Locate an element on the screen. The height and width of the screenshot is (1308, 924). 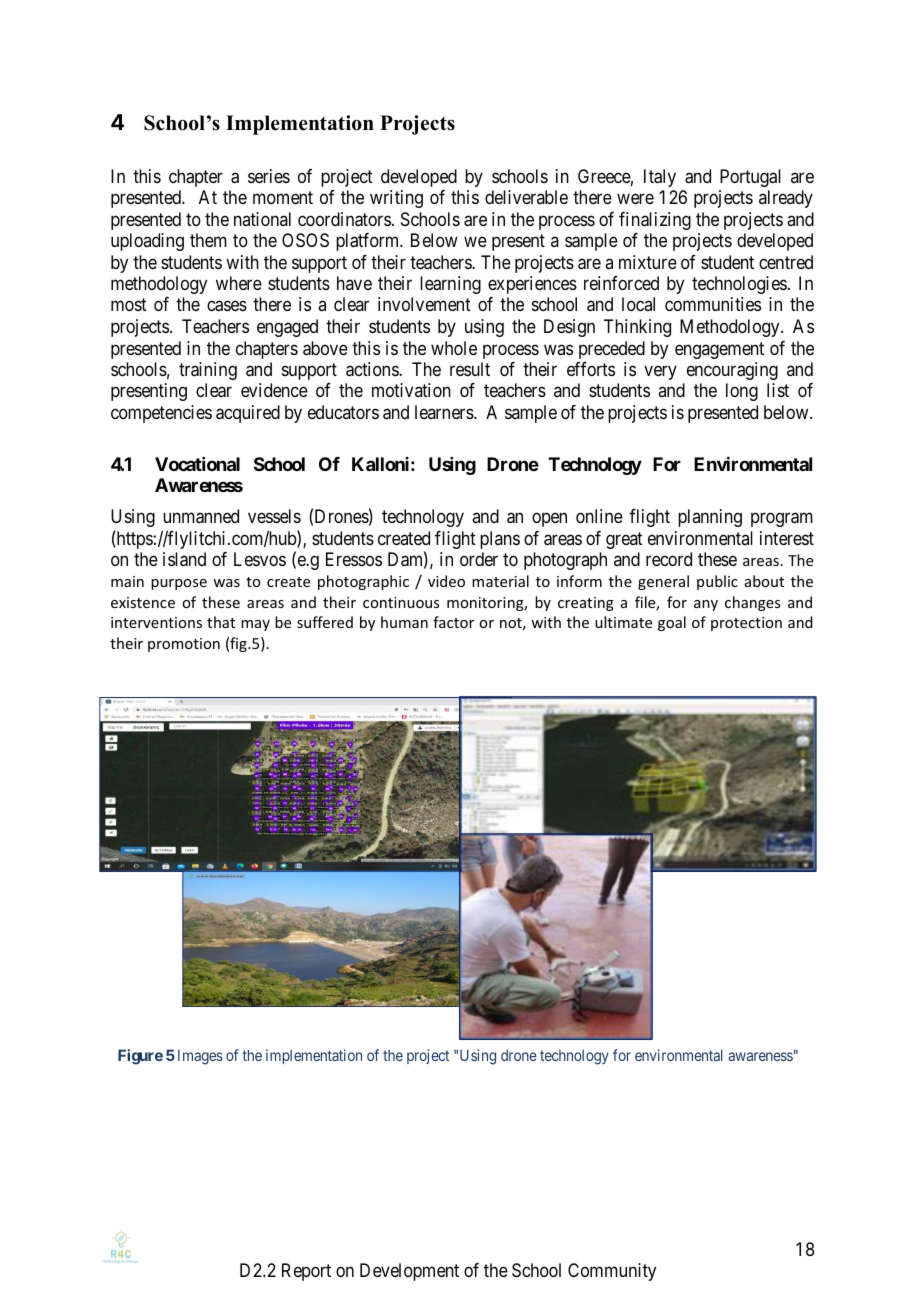
them is located at coordinates (208, 240).
